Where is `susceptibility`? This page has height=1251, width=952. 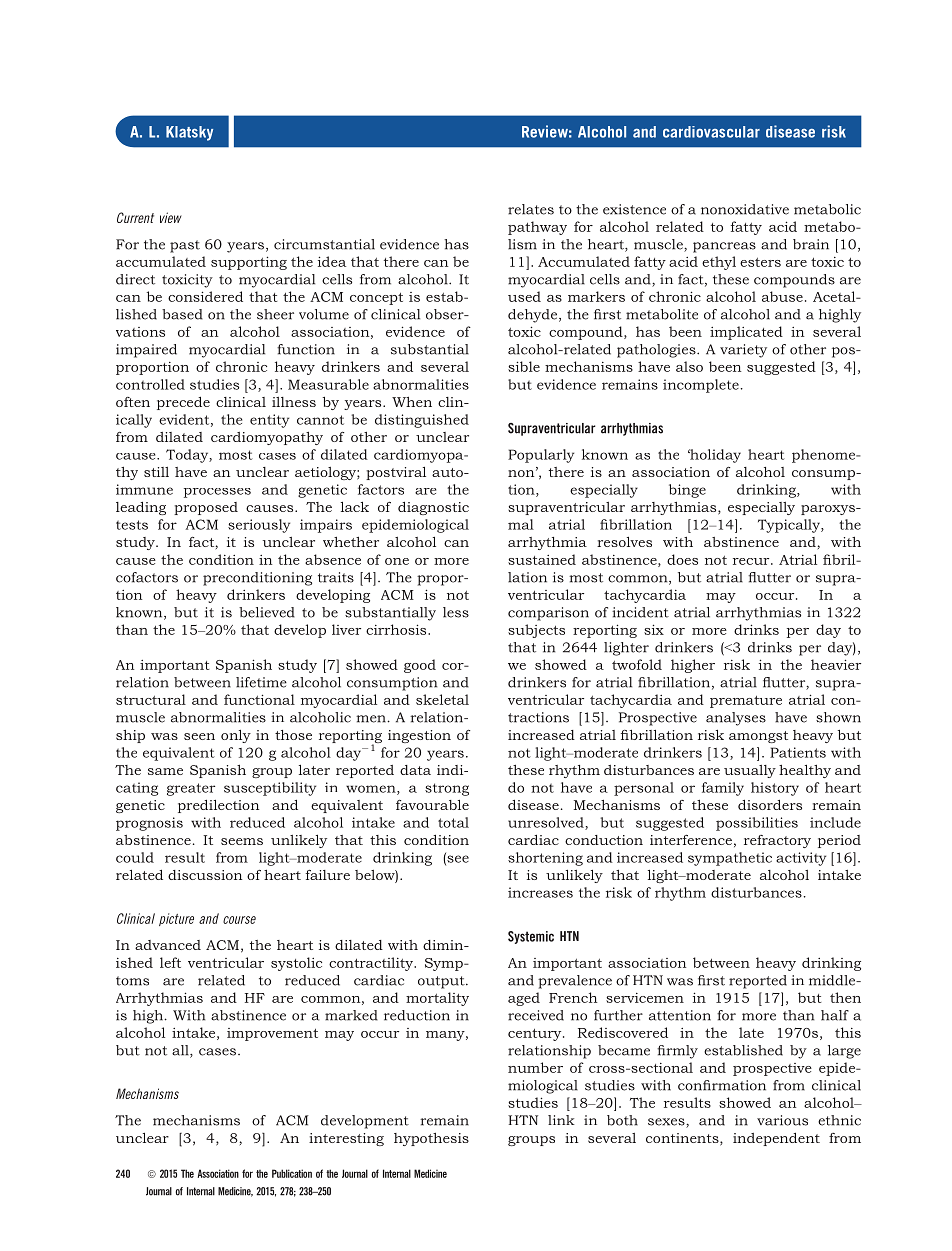 susceptibility is located at coordinates (270, 789).
